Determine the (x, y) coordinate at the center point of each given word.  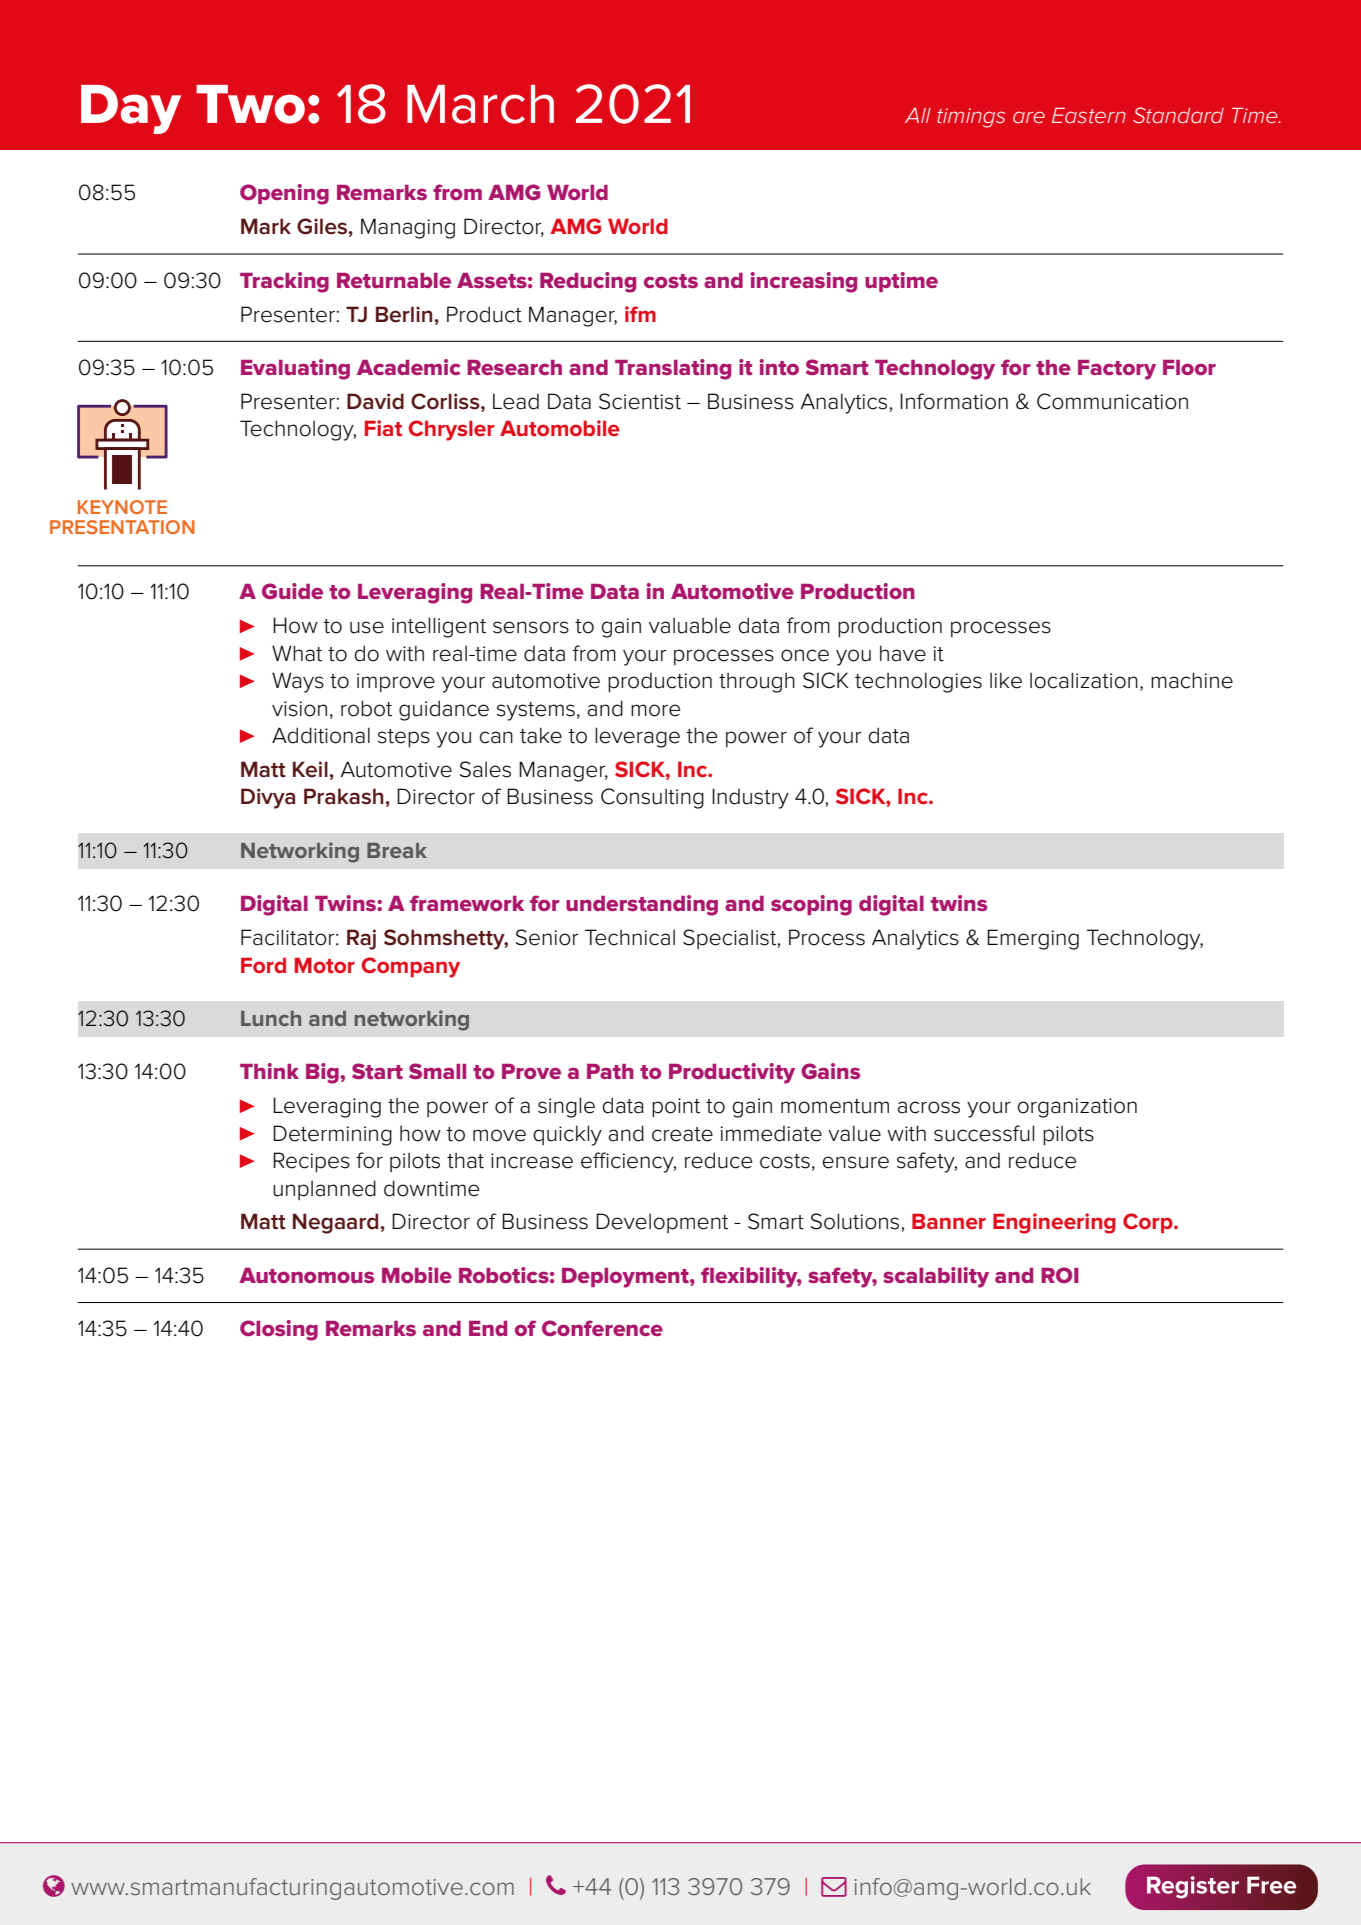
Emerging (1033, 939)
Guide (292, 591)
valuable (690, 625)
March (480, 104)
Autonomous (306, 1275)
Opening (284, 194)
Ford (263, 965)
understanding (642, 905)
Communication (1112, 401)
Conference (602, 1328)
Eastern (1089, 115)
